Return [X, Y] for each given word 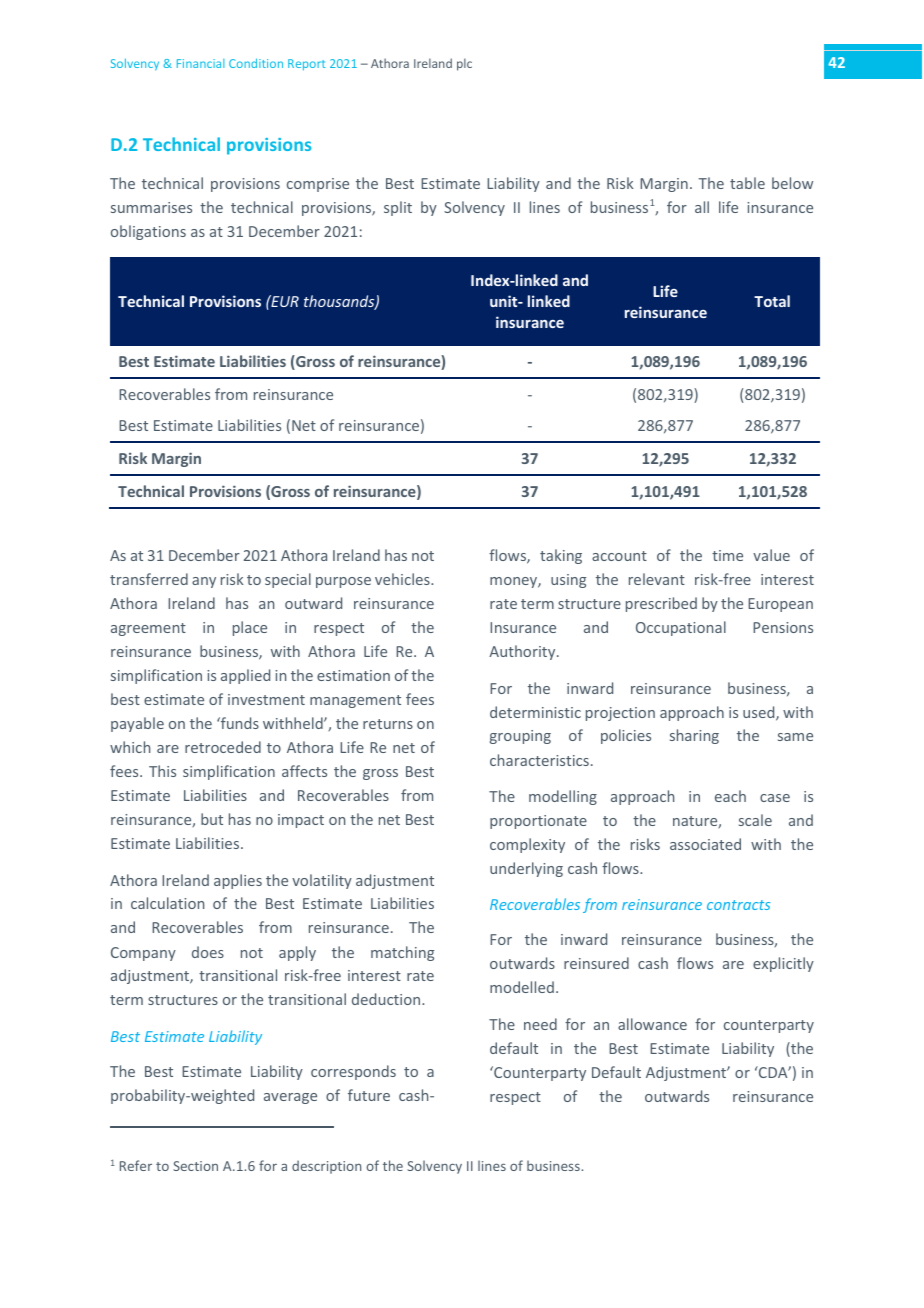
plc [464, 64]
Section [195, 1166]
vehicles [403, 579]
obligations [148, 232]
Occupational [681, 628]
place [250, 628]
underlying [526, 869]
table [747, 183]
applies [238, 881]
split [398, 208]
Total [772, 301]
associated [705, 844]
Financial [201, 63]
